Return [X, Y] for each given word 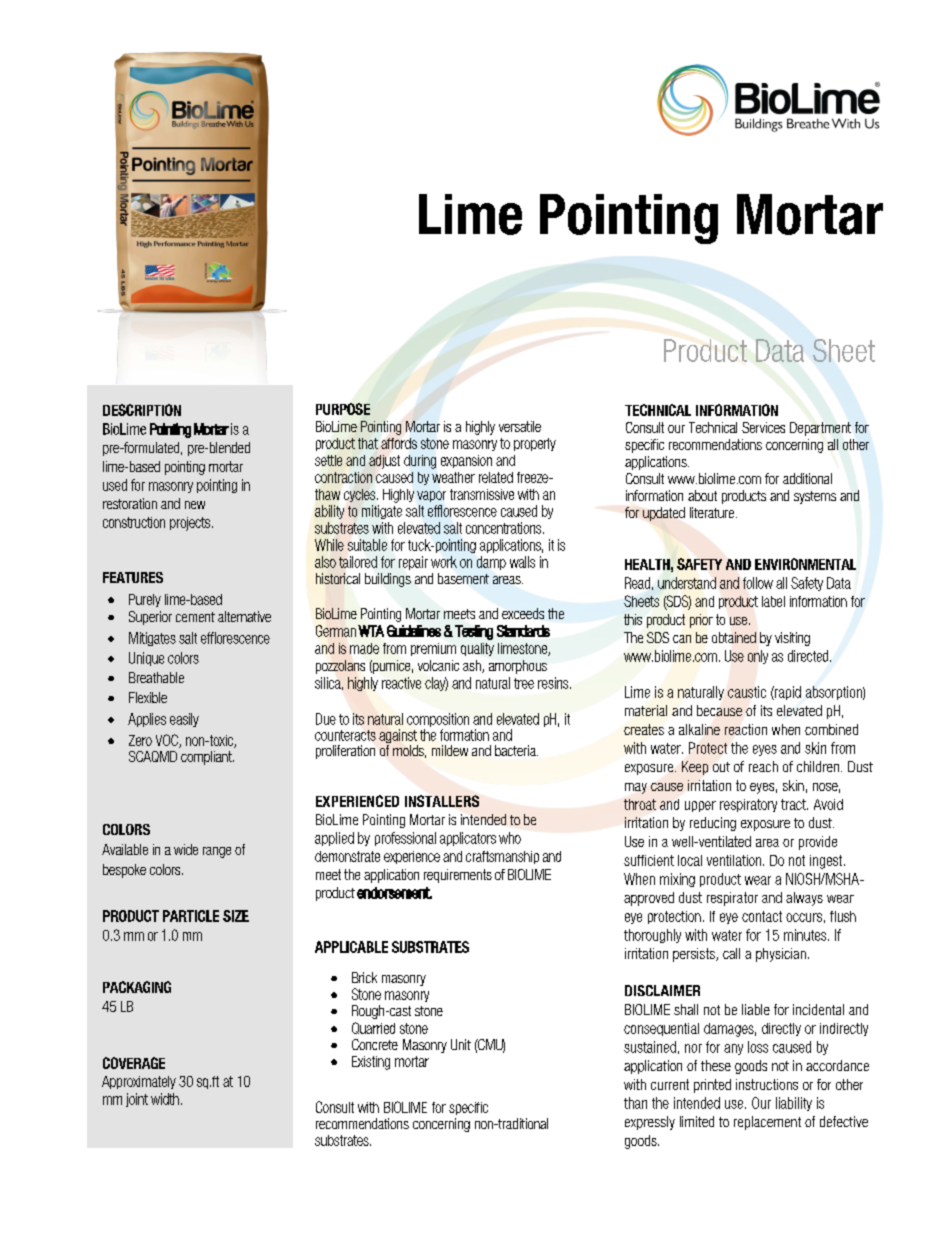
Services [763, 427]
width [165, 1099]
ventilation [735, 860]
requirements [458, 876]
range [217, 852]
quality [477, 649]
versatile [520, 426]
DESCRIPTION [142, 410]
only [758, 657]
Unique [146, 659]
